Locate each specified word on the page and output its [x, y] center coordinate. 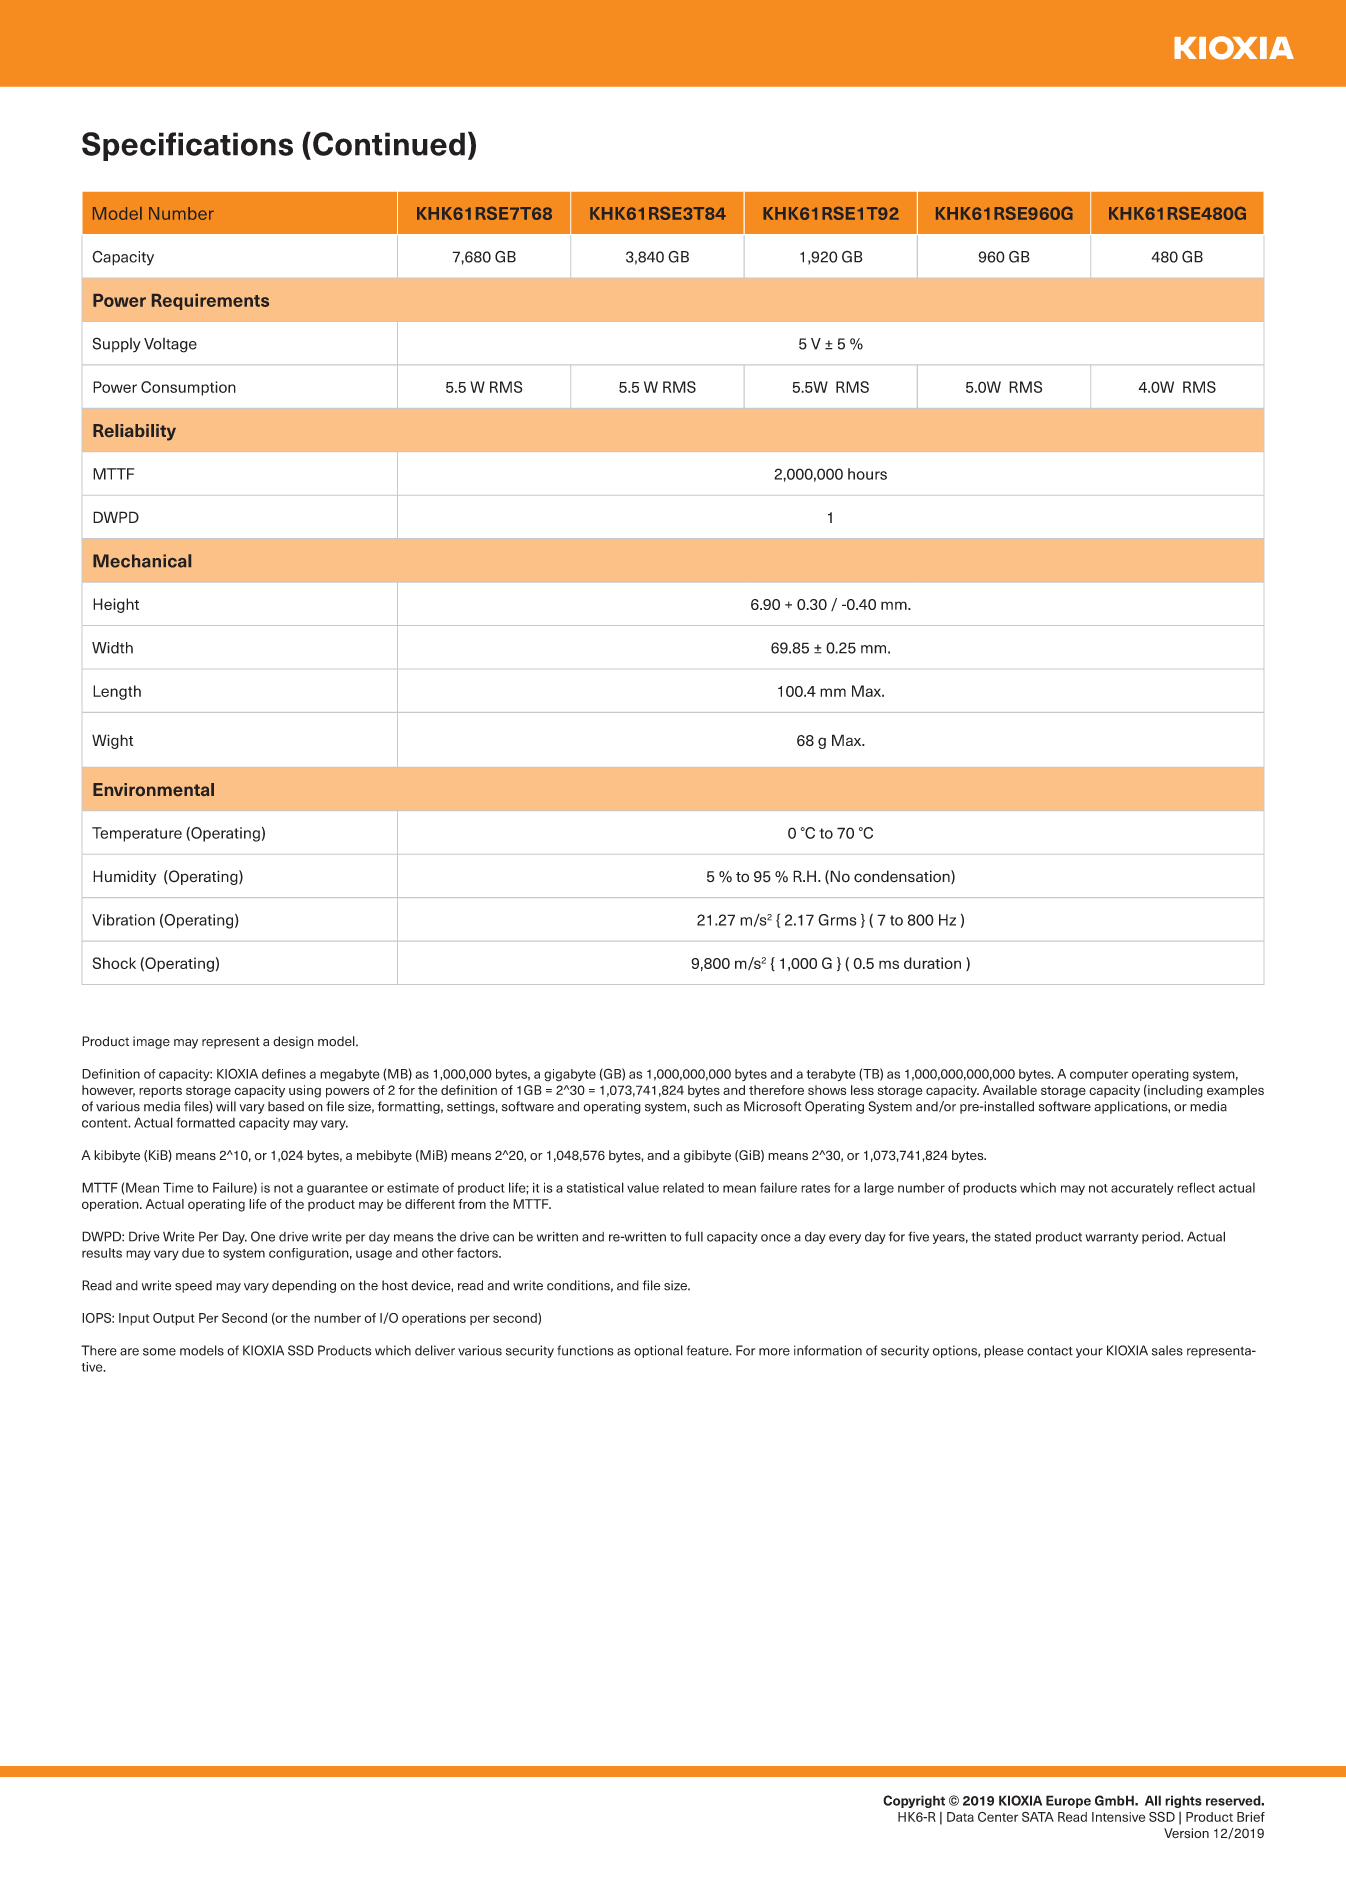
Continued [389, 144]
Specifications [187, 146]
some [159, 1352]
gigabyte [570, 1075]
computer [1099, 1075]
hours [867, 474]
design [293, 1042]
